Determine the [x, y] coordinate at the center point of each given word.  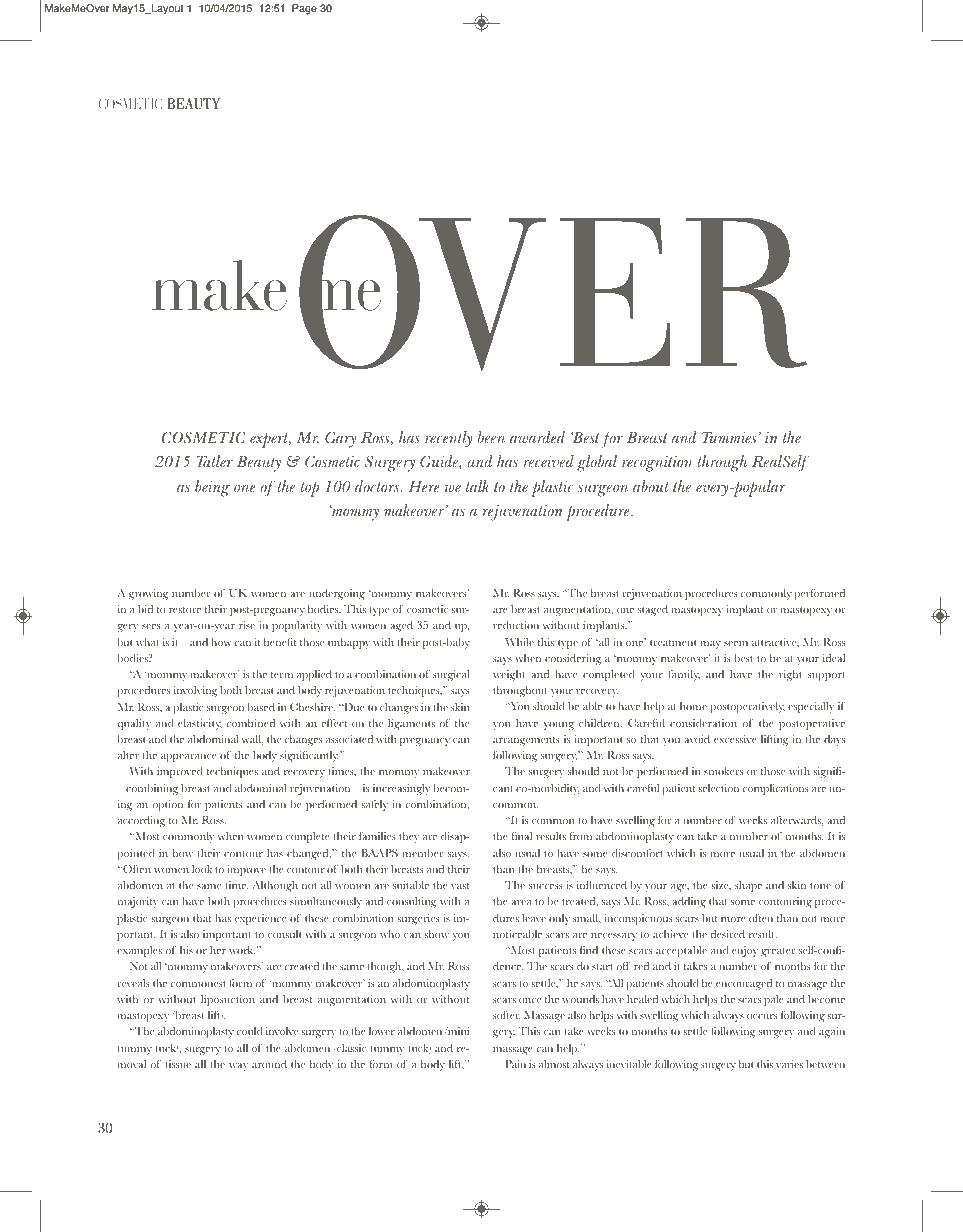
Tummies [729, 437]
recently [448, 439]
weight [509, 675]
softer [506, 1015]
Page [304, 9]
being [212, 488]
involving [196, 691]
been [491, 437]
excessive [735, 739]
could [249, 1031]
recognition [657, 464]
